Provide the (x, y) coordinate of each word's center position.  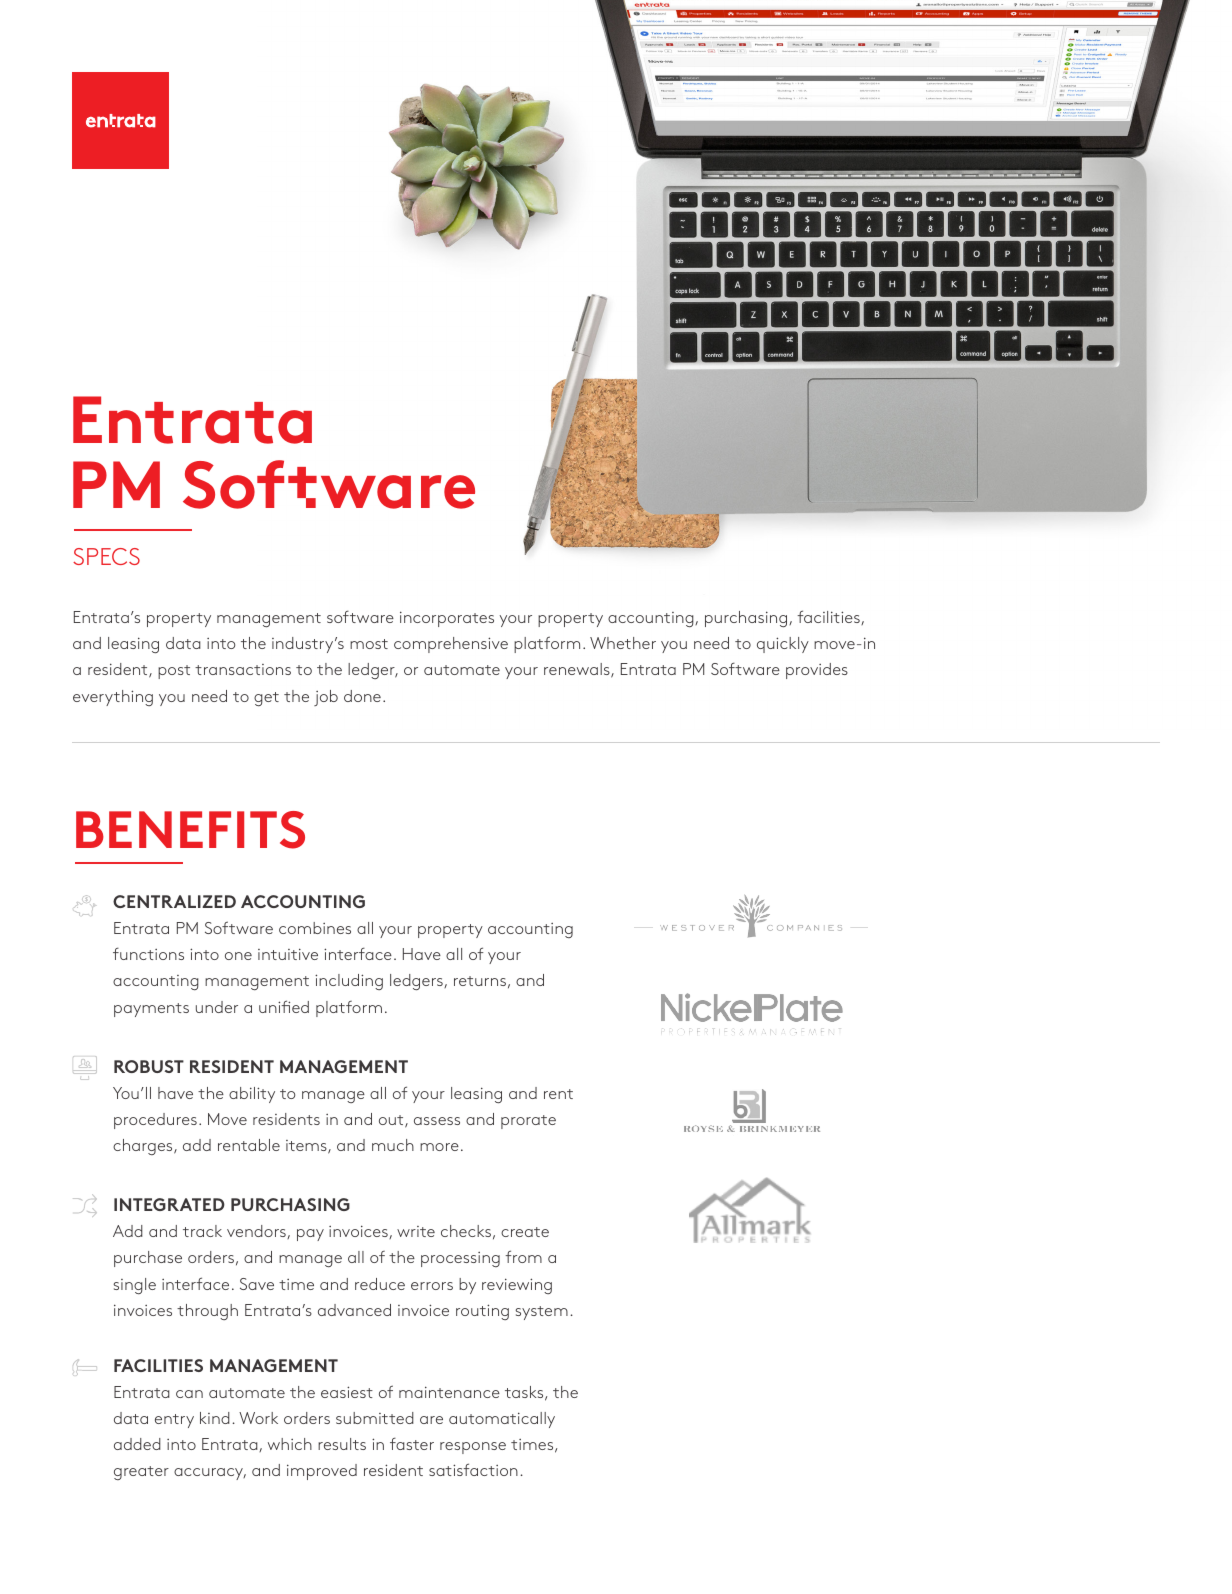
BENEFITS (190, 830)
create (525, 1232)
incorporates (447, 619)
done (362, 696)
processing (460, 1259)
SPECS (106, 556)
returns (480, 981)
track (202, 1231)
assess (437, 1121)
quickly (783, 645)
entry (174, 1421)
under (217, 1007)
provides (817, 671)
